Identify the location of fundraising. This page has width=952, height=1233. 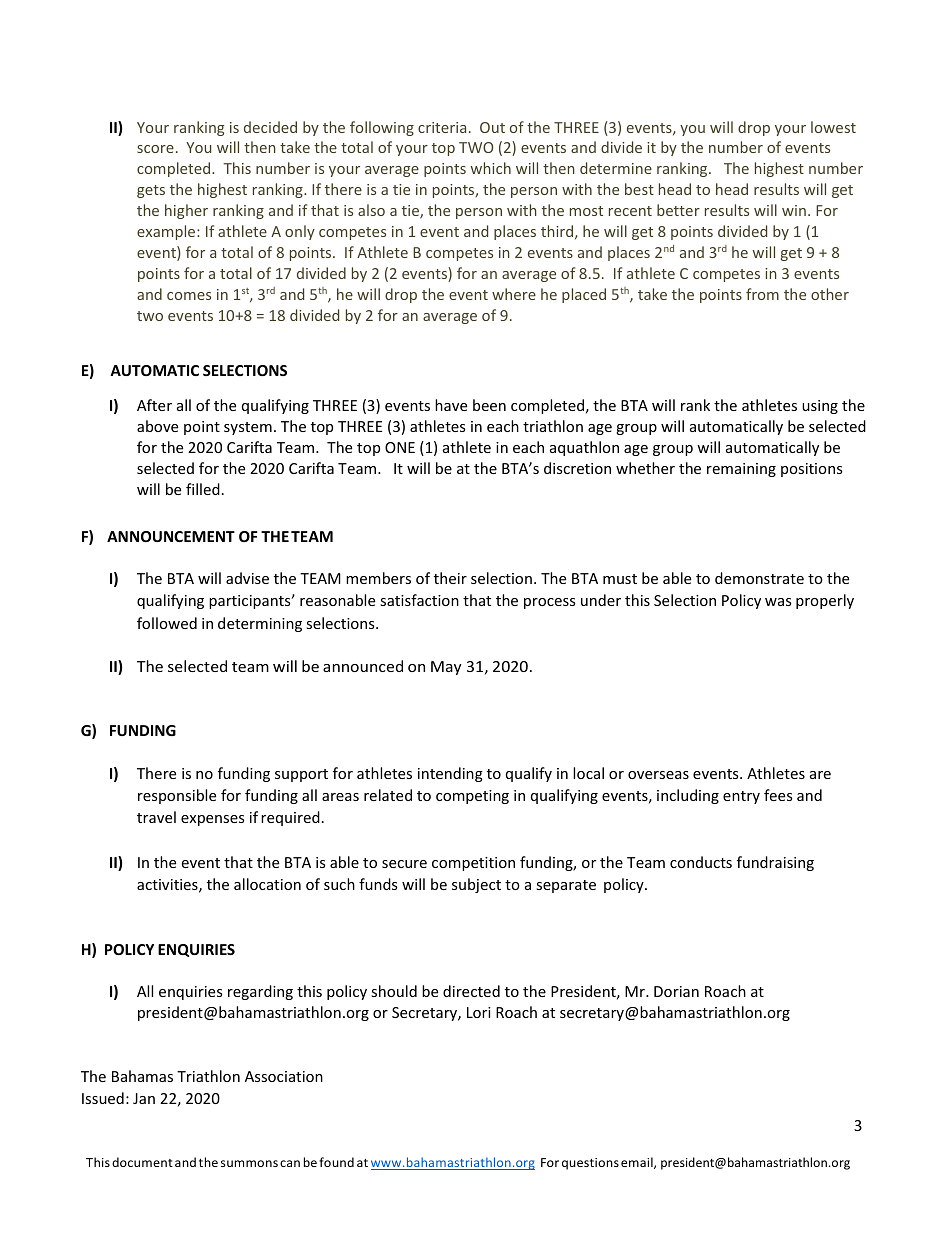
(775, 863).
